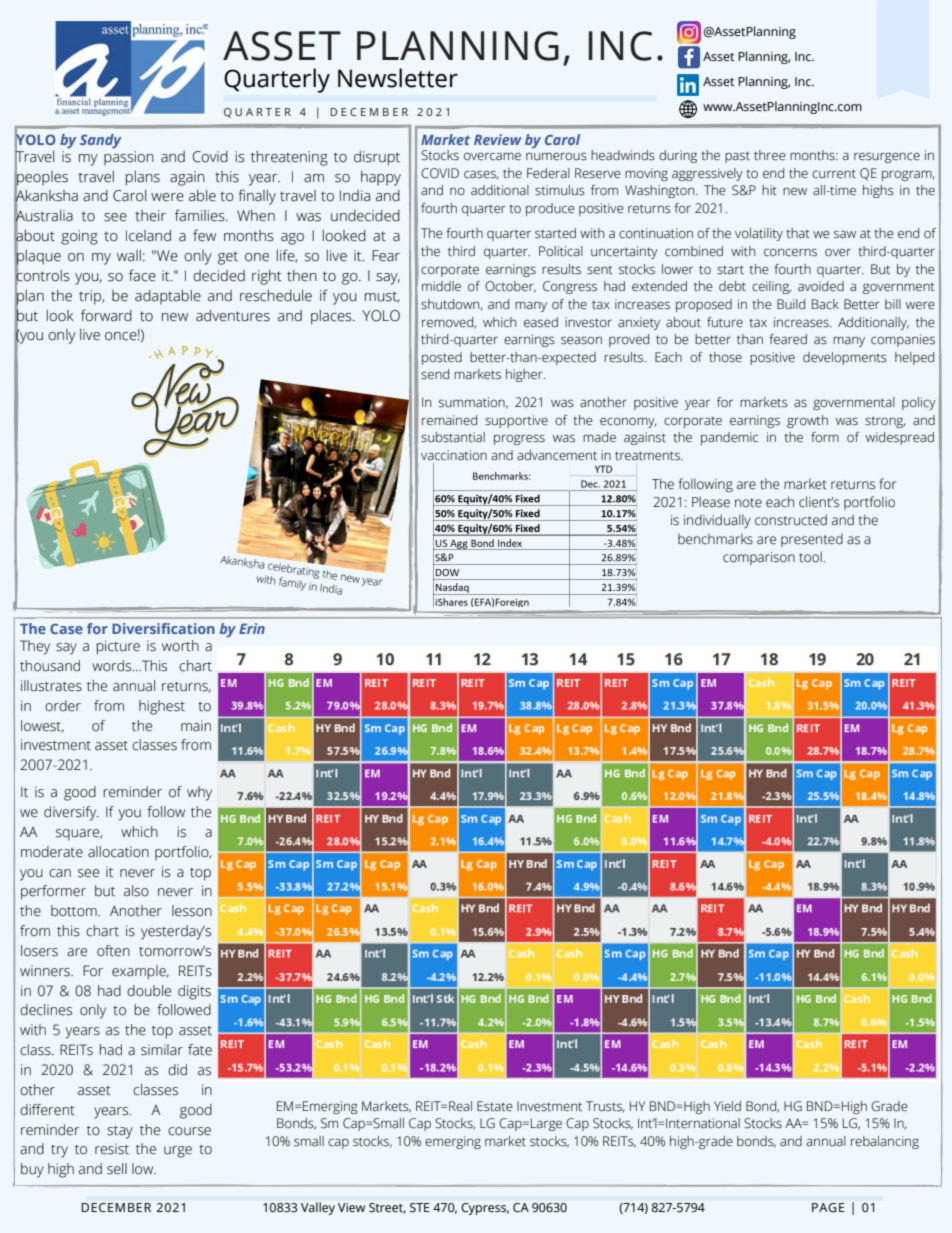 Image resolution: width=952 pixels, height=1233 pixels. What do you see at coordinates (101, 141) in the document?
I see `Sandy` at bounding box center [101, 141].
